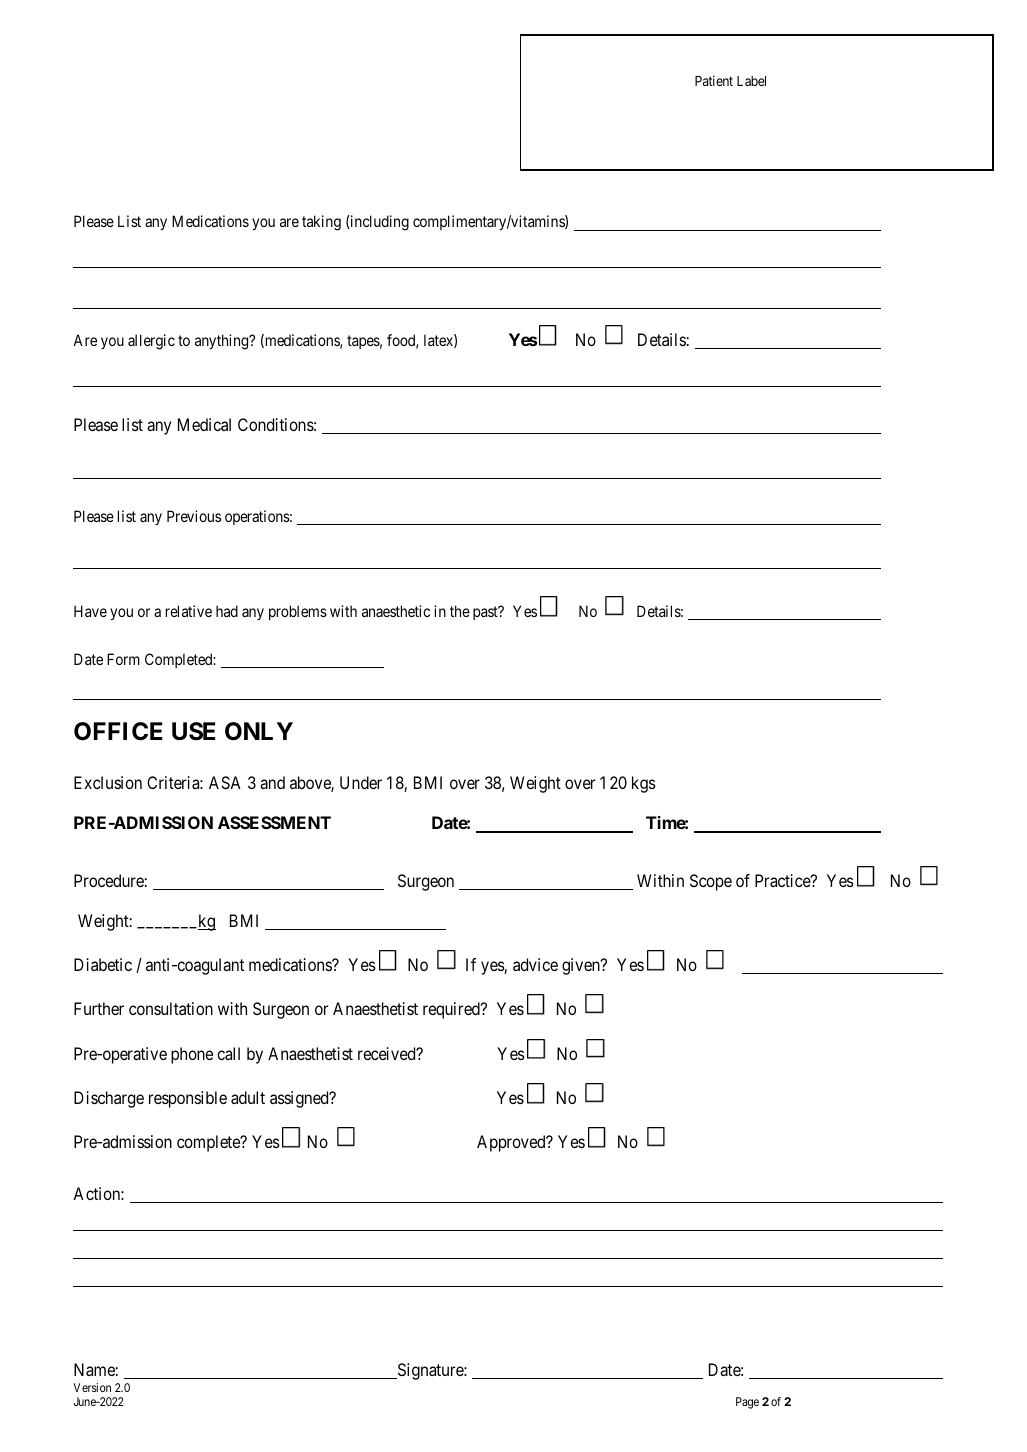 Image resolution: width=1027 pixels, height=1452 pixels. What do you see at coordinates (714, 80) in the screenshot?
I see `Patient` at bounding box center [714, 80].
